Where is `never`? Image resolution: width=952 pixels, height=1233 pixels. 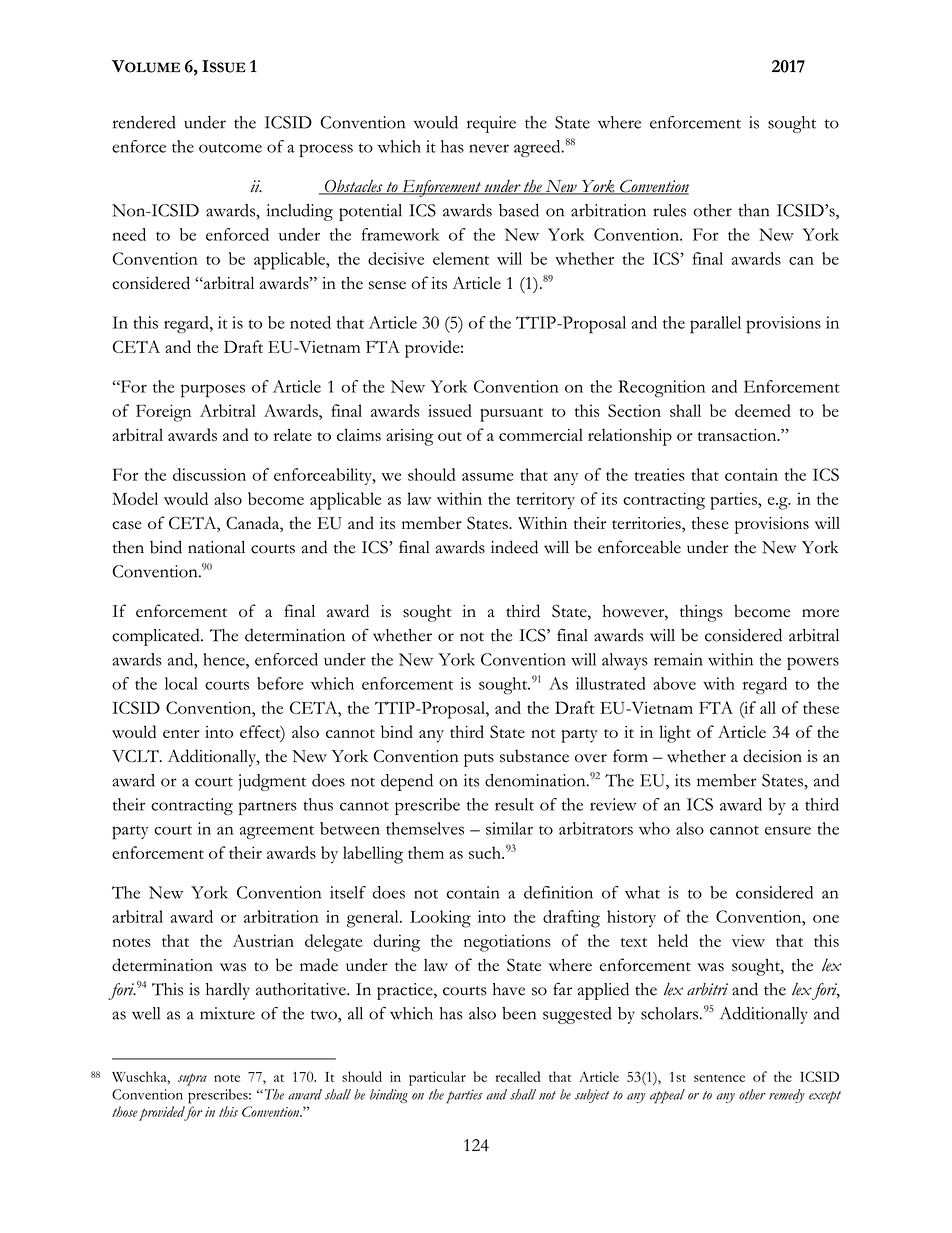
never is located at coordinates (489, 148).
